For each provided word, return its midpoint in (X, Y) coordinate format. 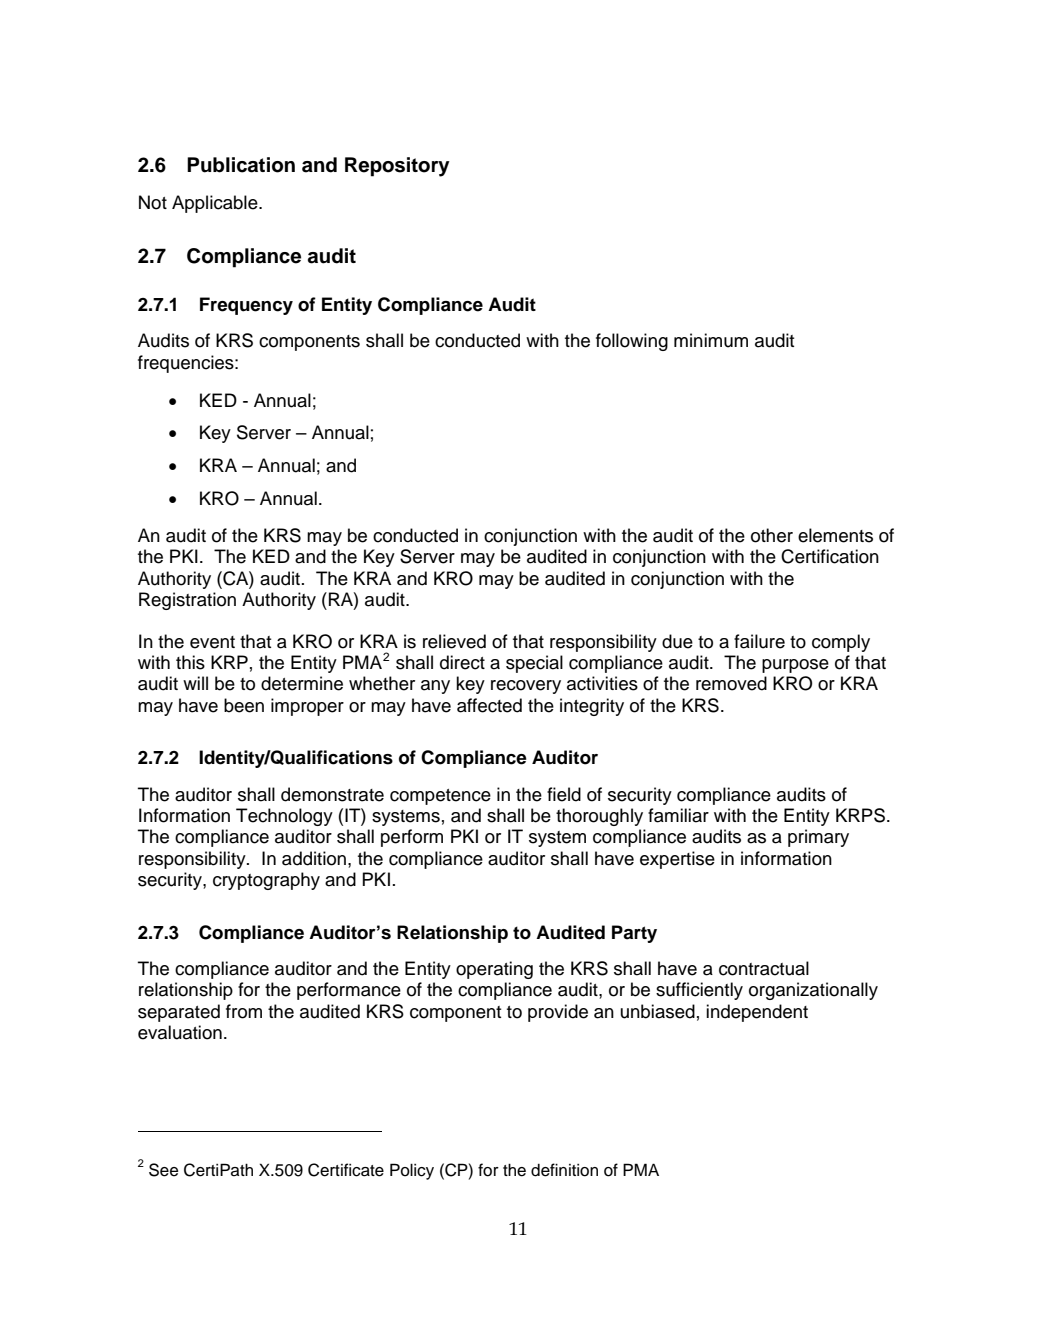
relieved (454, 641)
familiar (678, 815)
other (772, 535)
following (632, 342)
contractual (764, 968)
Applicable (216, 204)
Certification (830, 556)
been (244, 705)
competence (440, 797)
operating (494, 970)
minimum (711, 340)
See (163, 1170)
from (244, 1011)
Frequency (246, 306)
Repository (397, 167)
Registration (187, 601)
